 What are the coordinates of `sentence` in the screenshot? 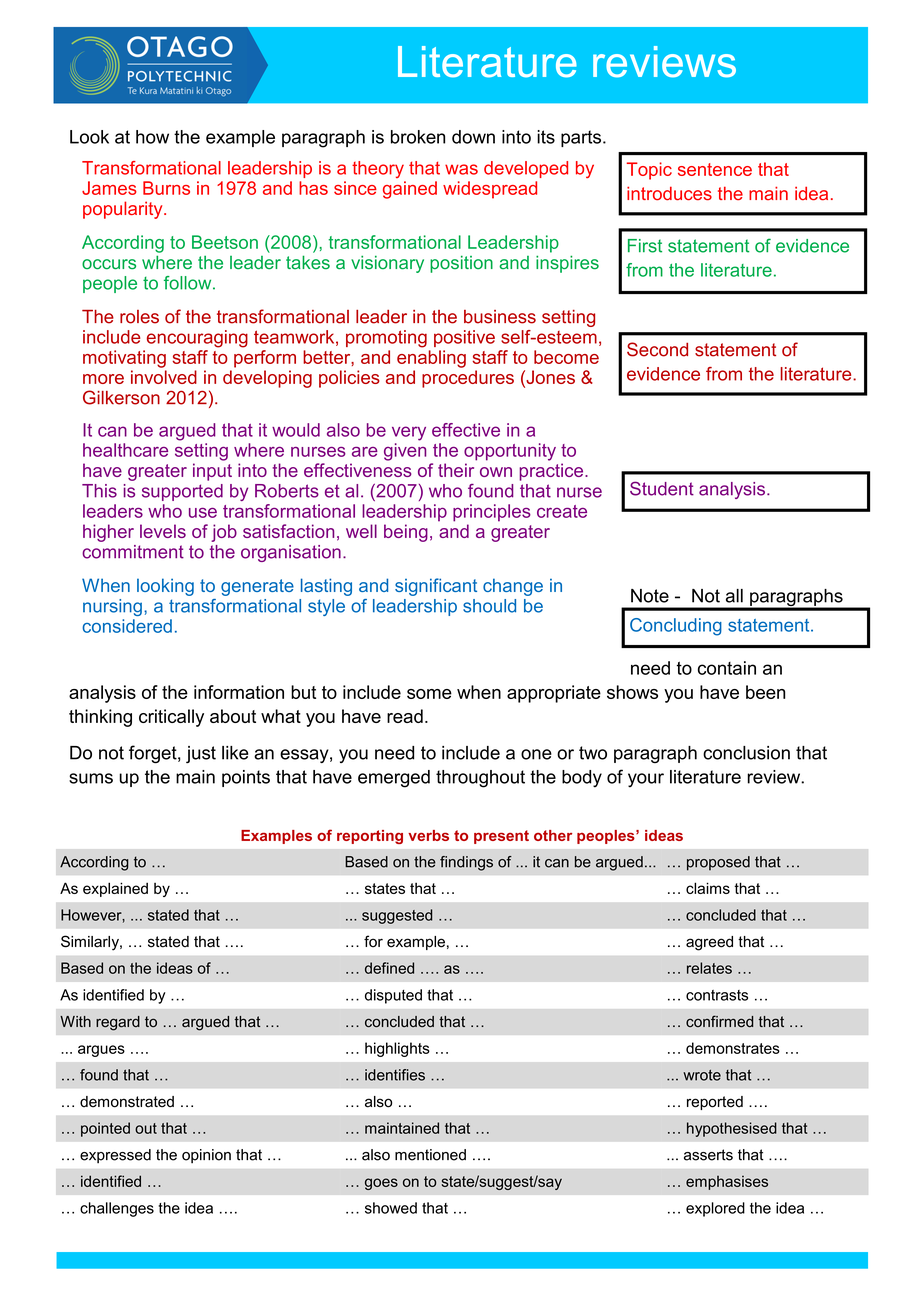 It's located at (715, 169).
